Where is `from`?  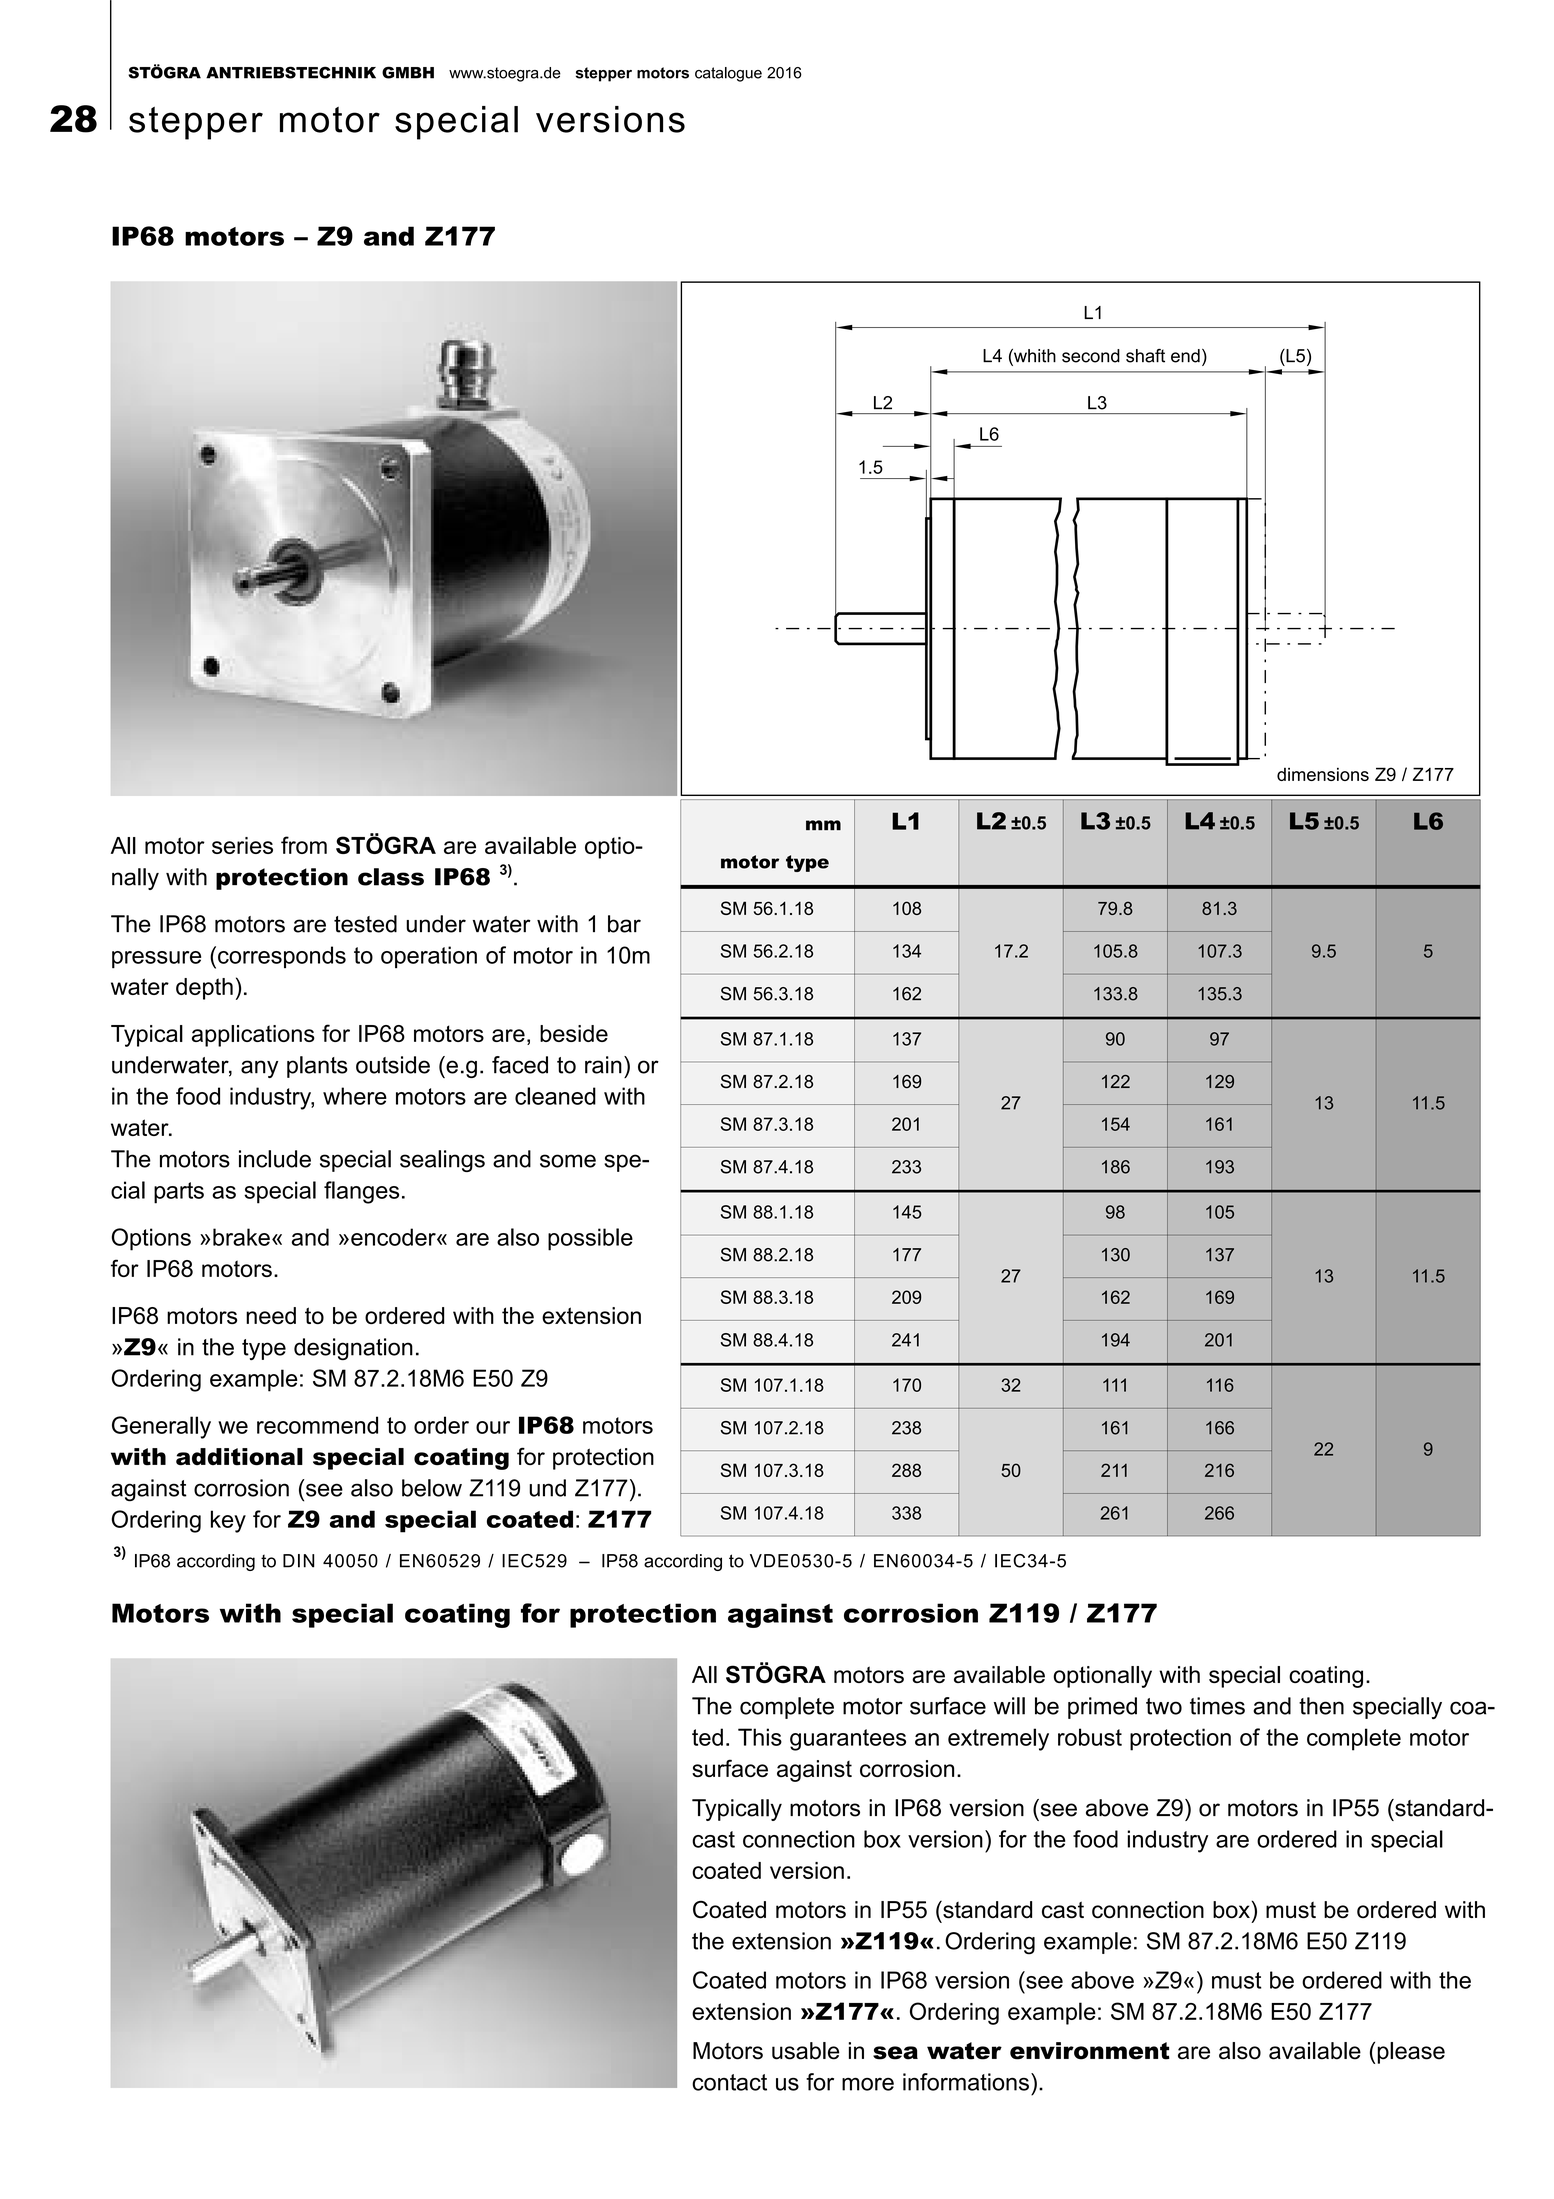
from is located at coordinates (304, 845).
